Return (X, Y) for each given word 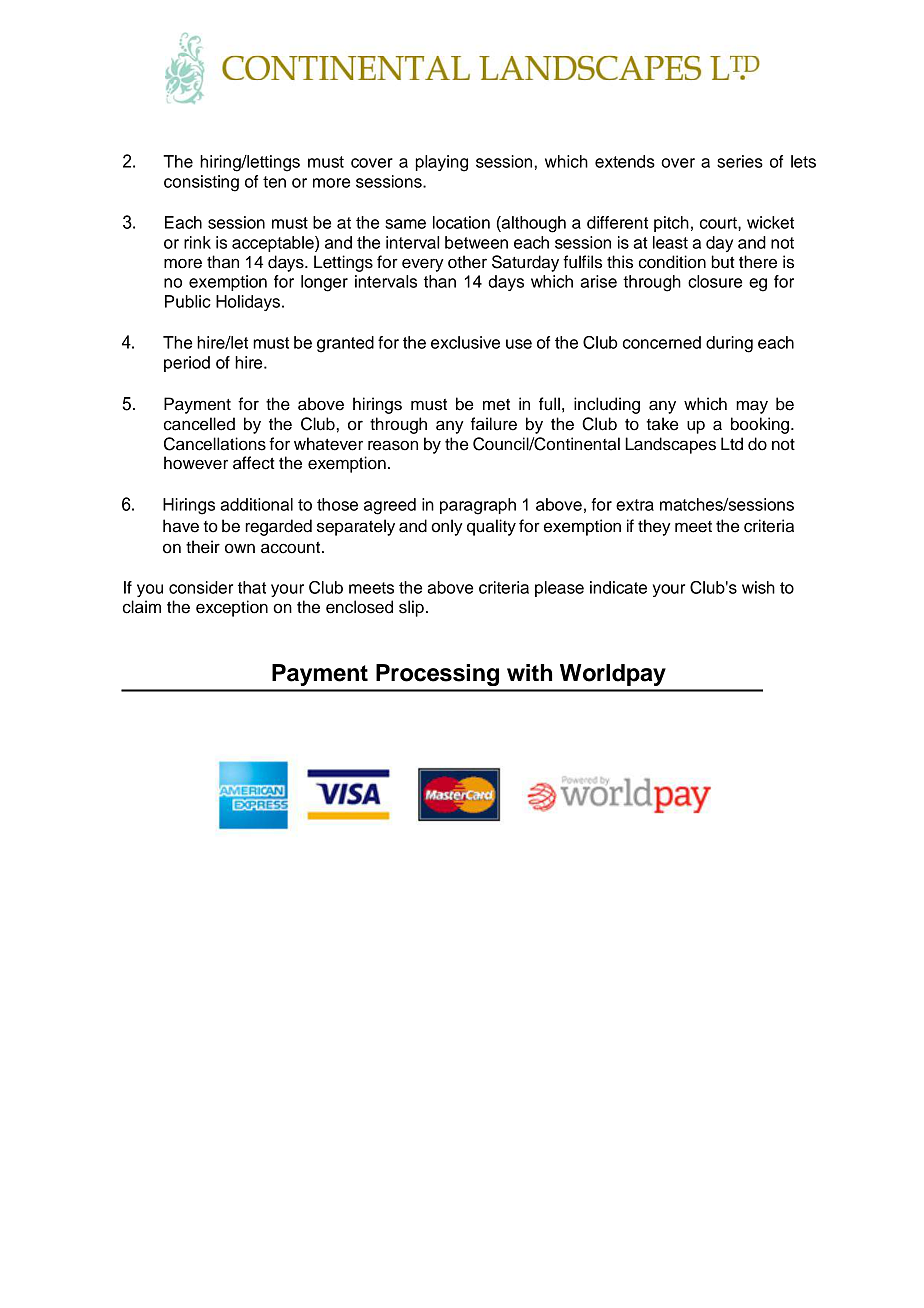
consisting (201, 183)
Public (188, 301)
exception (232, 608)
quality (491, 527)
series (740, 161)
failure (494, 424)
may (752, 407)
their (203, 547)
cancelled (199, 424)
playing (442, 163)
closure (715, 281)
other (467, 262)
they (654, 527)
